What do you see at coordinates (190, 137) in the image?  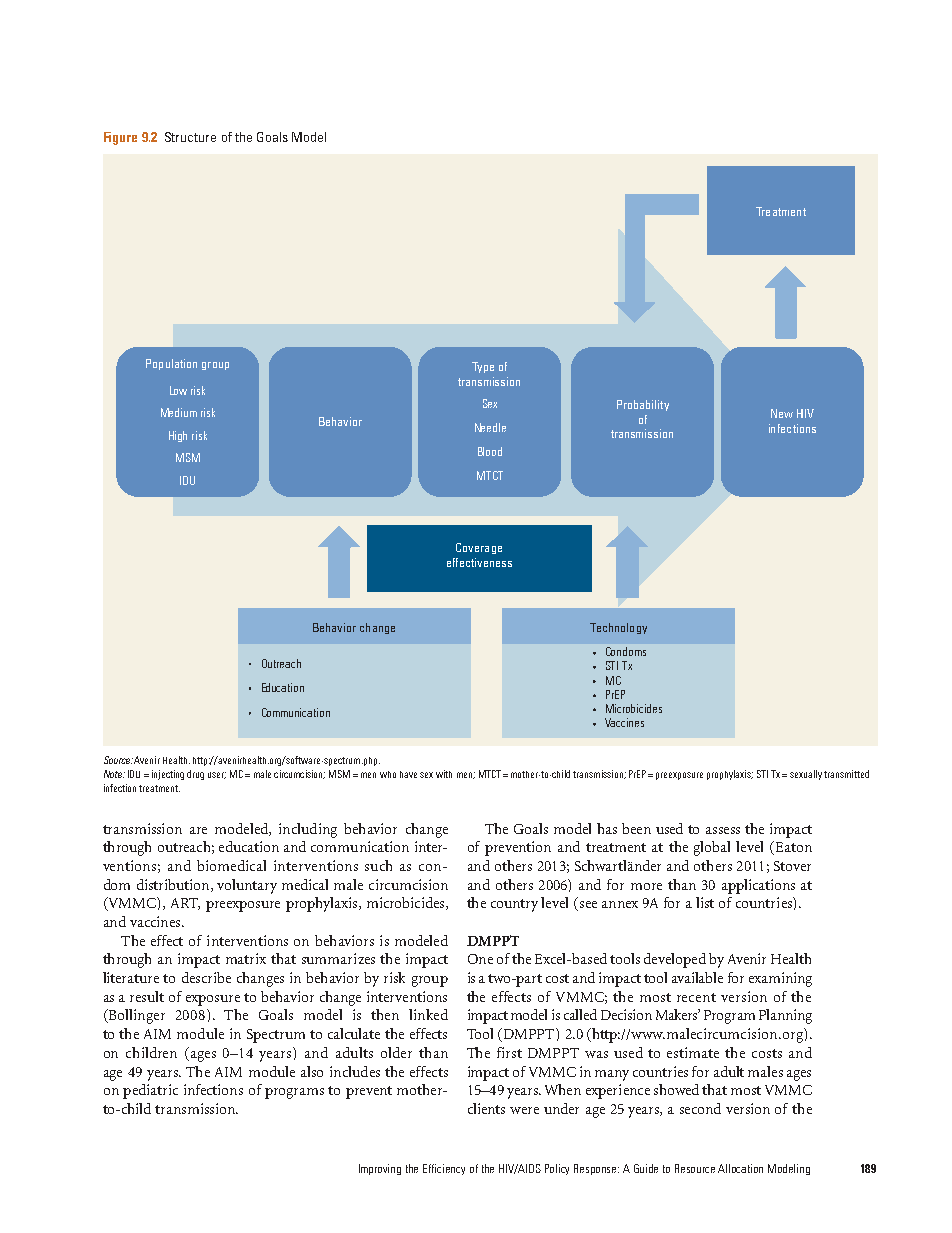 I see `Structure` at bounding box center [190, 137].
